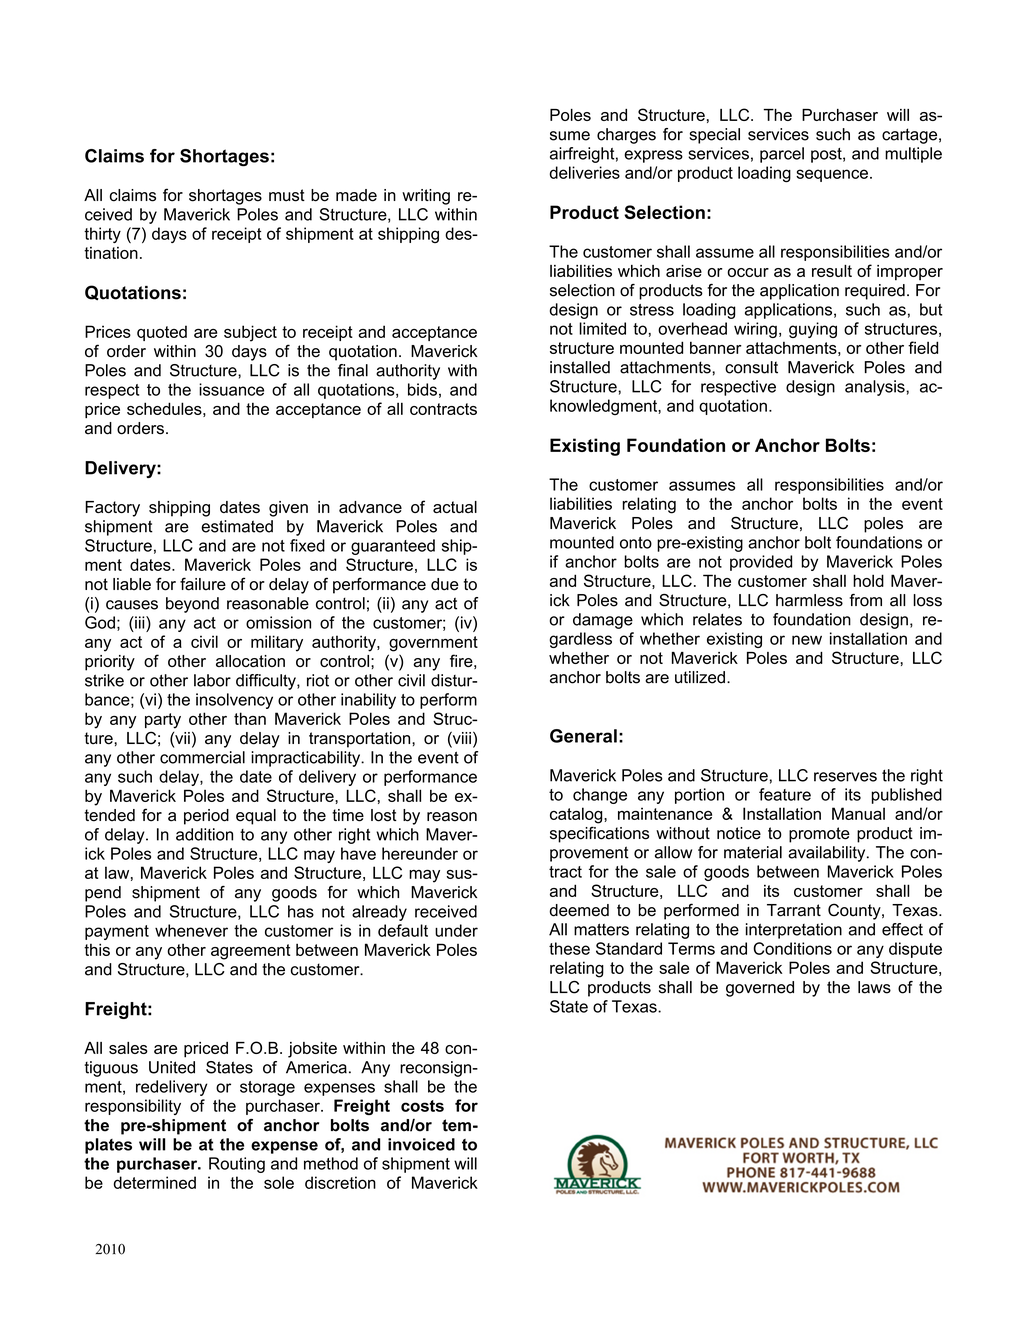 This screenshot has width=1025, height=1326. I want to click on must, so click(287, 195).
